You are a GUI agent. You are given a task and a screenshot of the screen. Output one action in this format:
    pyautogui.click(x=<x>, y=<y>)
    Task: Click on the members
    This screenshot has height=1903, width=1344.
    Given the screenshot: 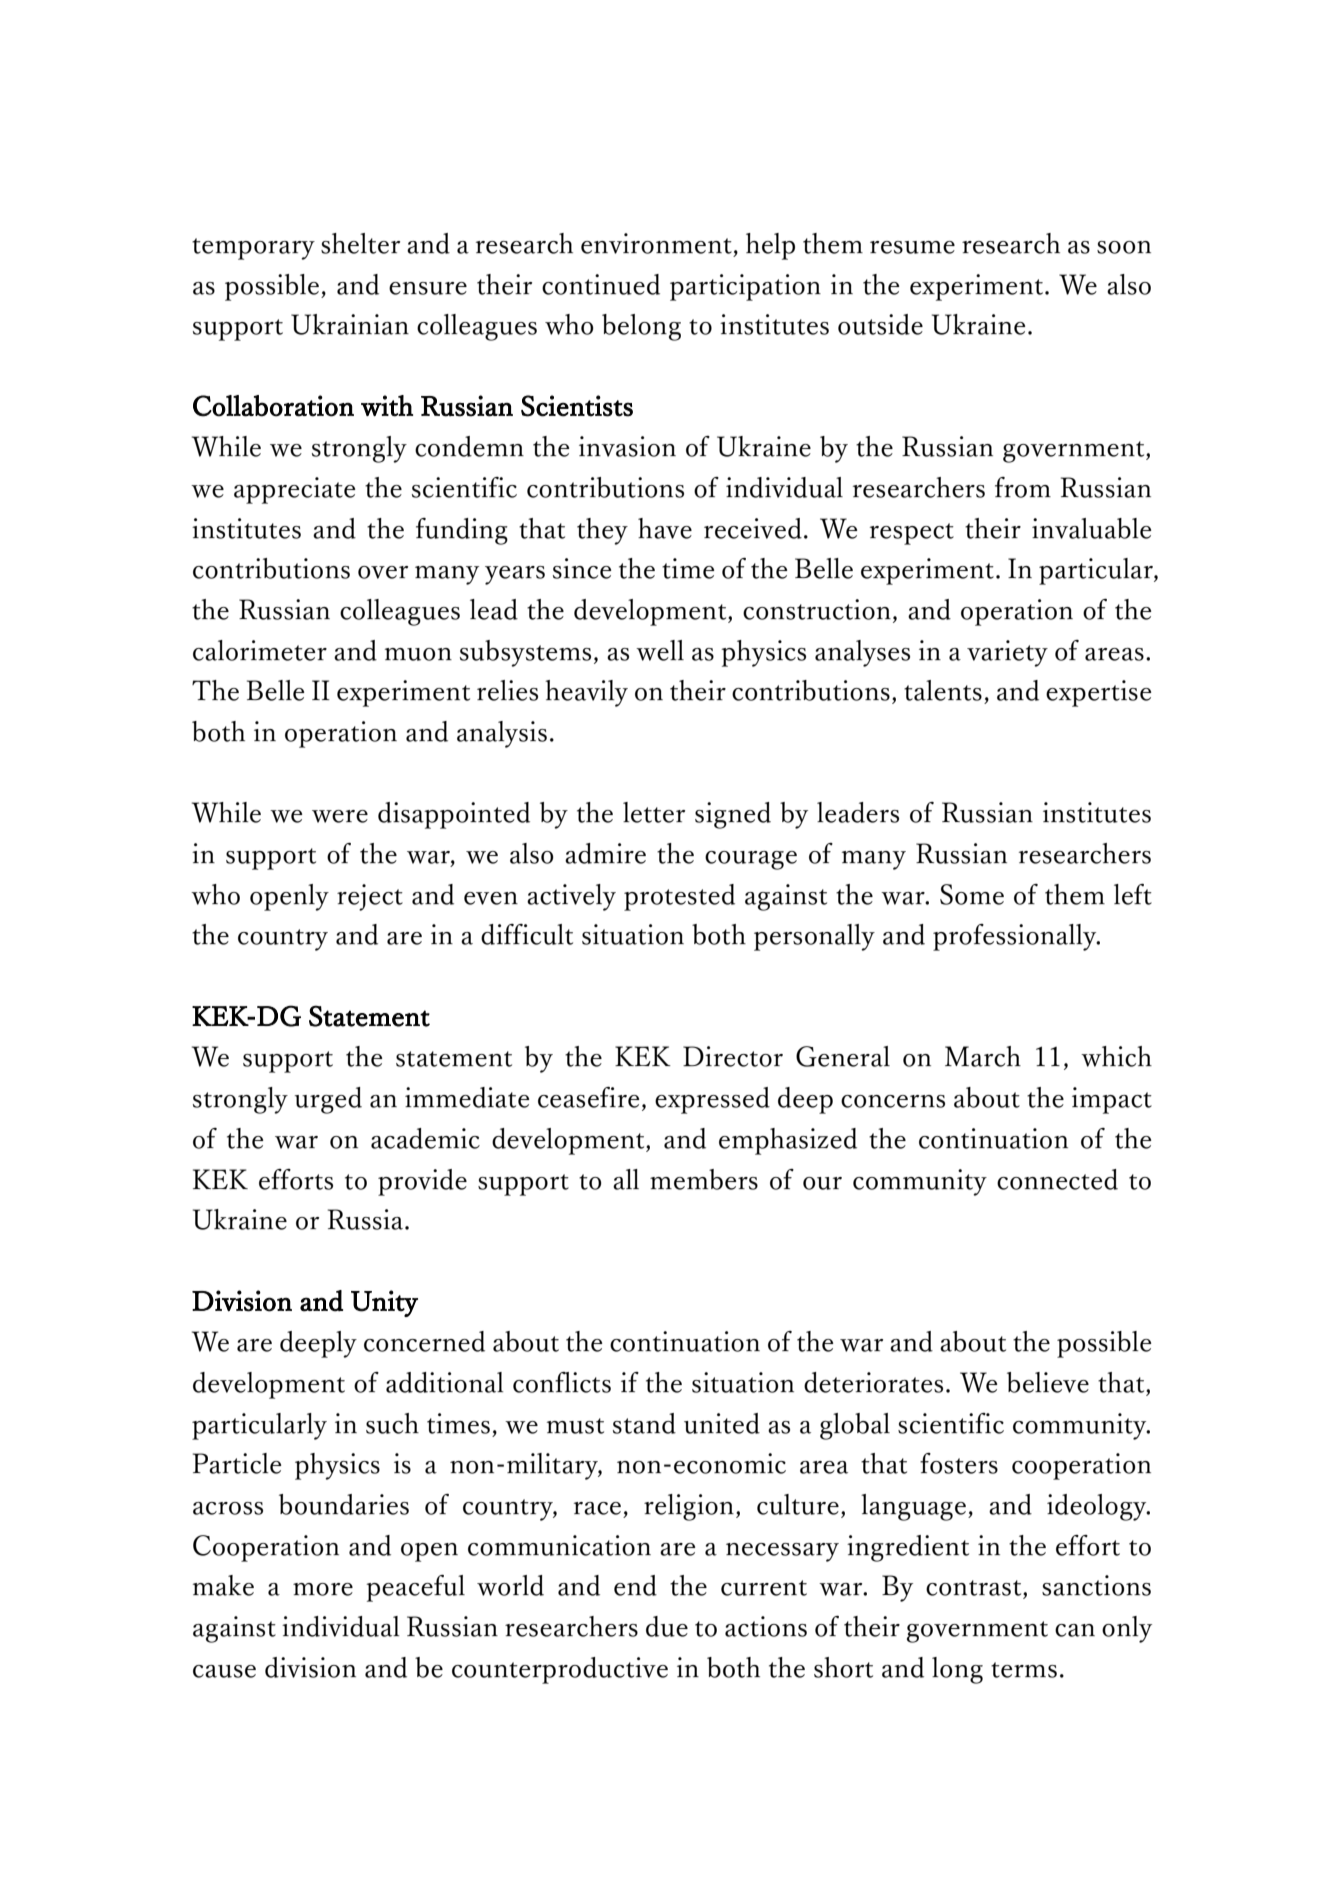 What is the action you would take?
    pyautogui.click(x=704, y=1179)
